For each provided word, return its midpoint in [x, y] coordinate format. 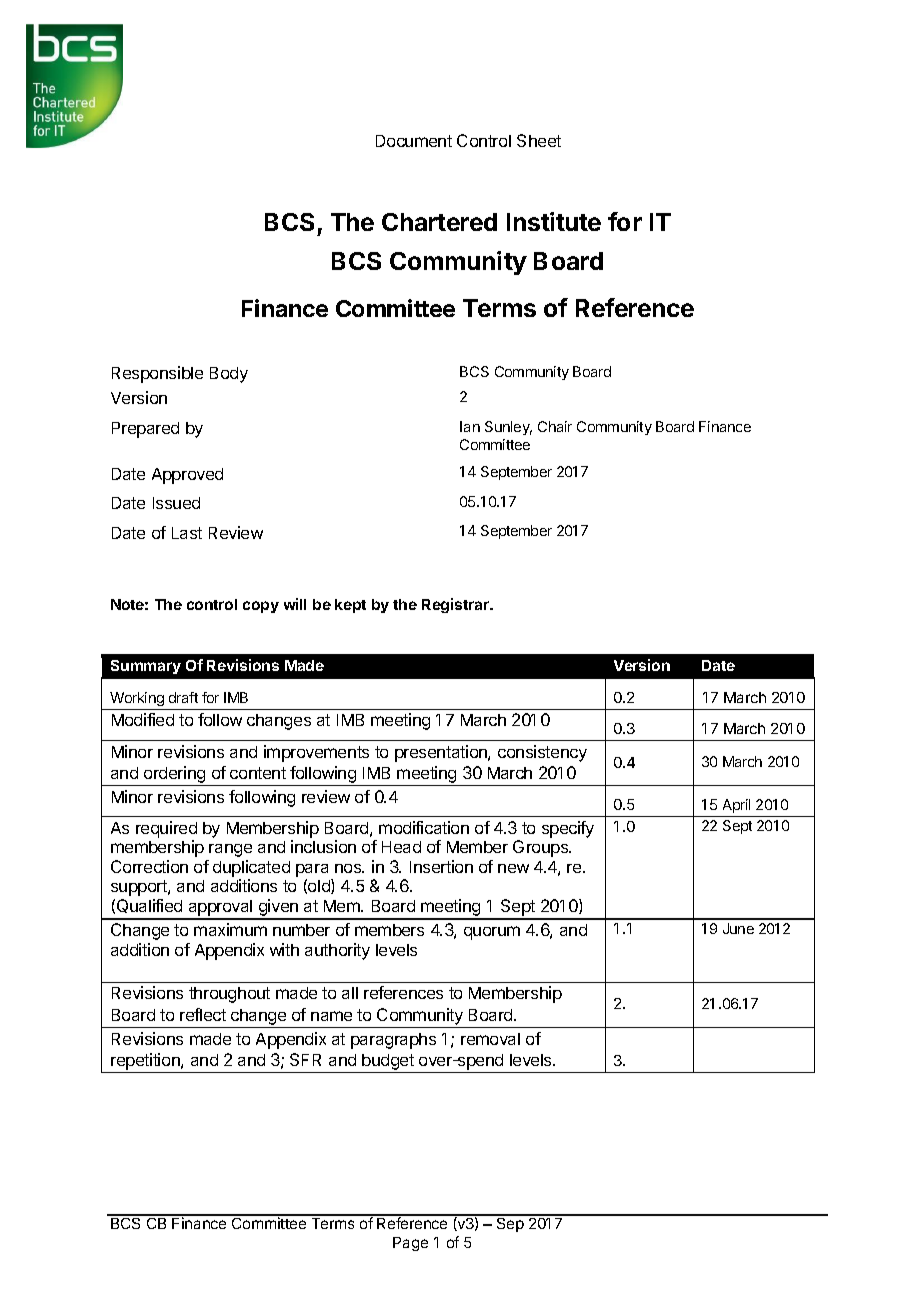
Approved [187, 476]
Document [414, 141]
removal [490, 1039]
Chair [555, 426]
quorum [492, 933]
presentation [442, 753]
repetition [146, 1061]
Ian [470, 426]
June [738, 928]
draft [183, 697]
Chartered [439, 222]
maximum [230, 929]
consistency [542, 753]
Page [410, 1244]
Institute [554, 221]
